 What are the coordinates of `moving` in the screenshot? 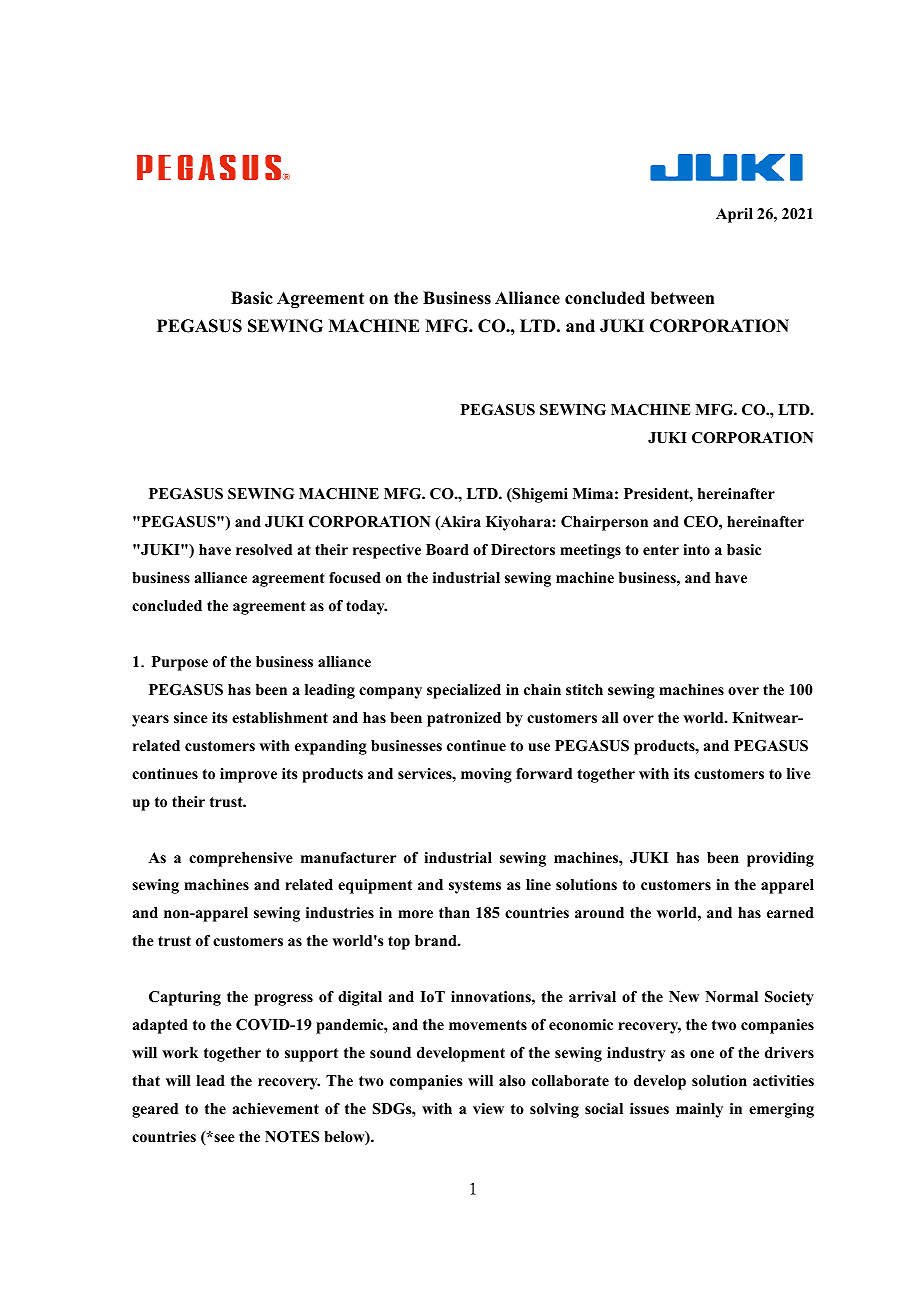 It's located at (486, 775).
